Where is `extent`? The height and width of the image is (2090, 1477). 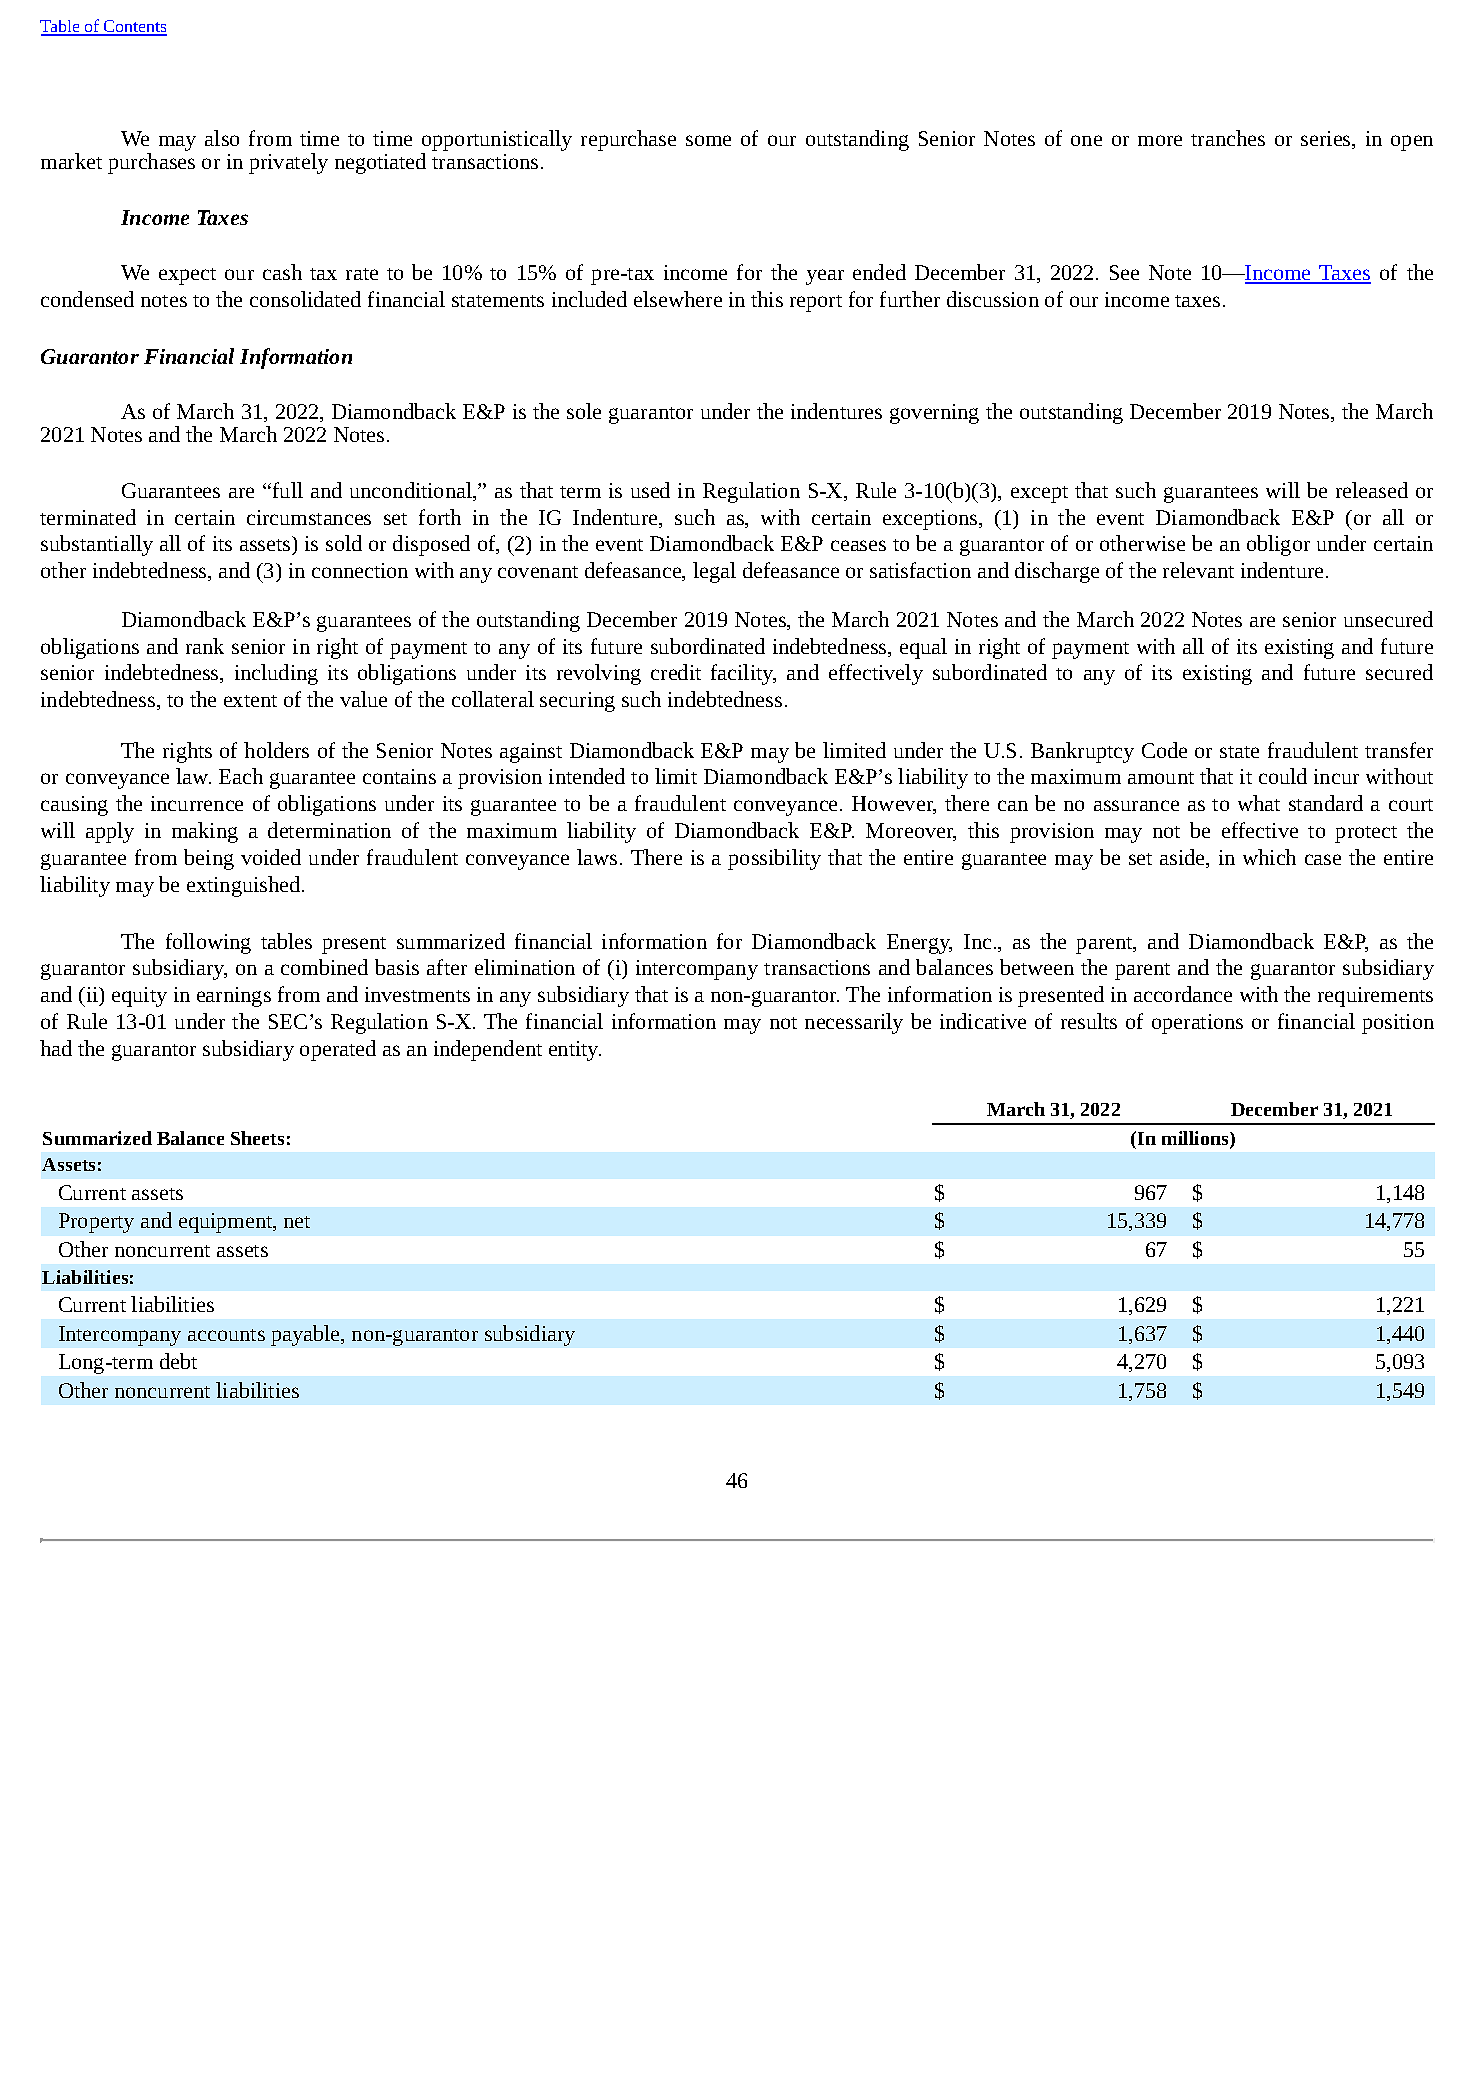
extent is located at coordinates (250, 701).
